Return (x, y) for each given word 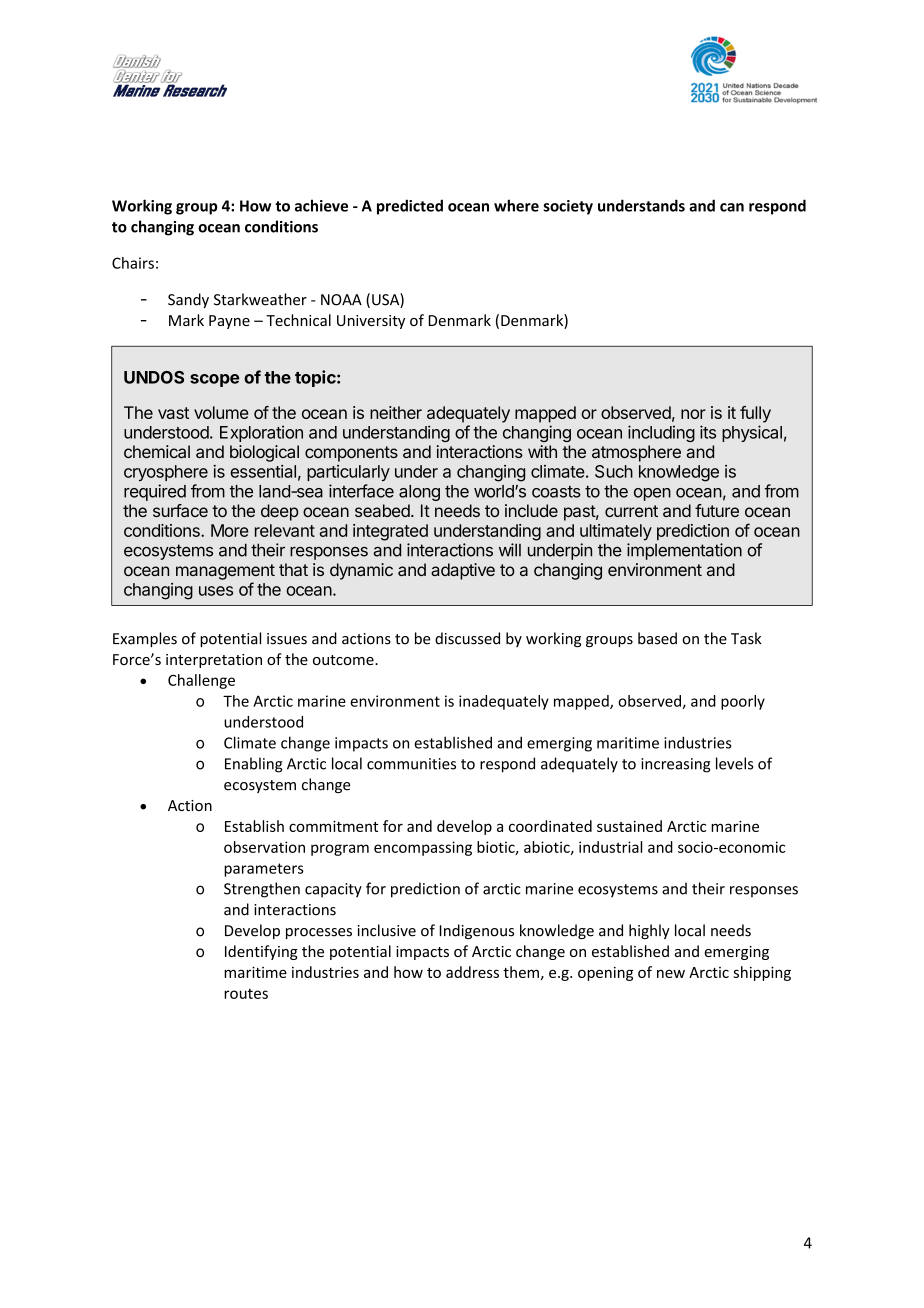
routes (246, 993)
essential (263, 471)
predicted (410, 207)
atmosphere (636, 453)
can (732, 207)
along (419, 493)
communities (411, 764)
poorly (743, 702)
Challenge (201, 681)
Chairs (133, 263)
